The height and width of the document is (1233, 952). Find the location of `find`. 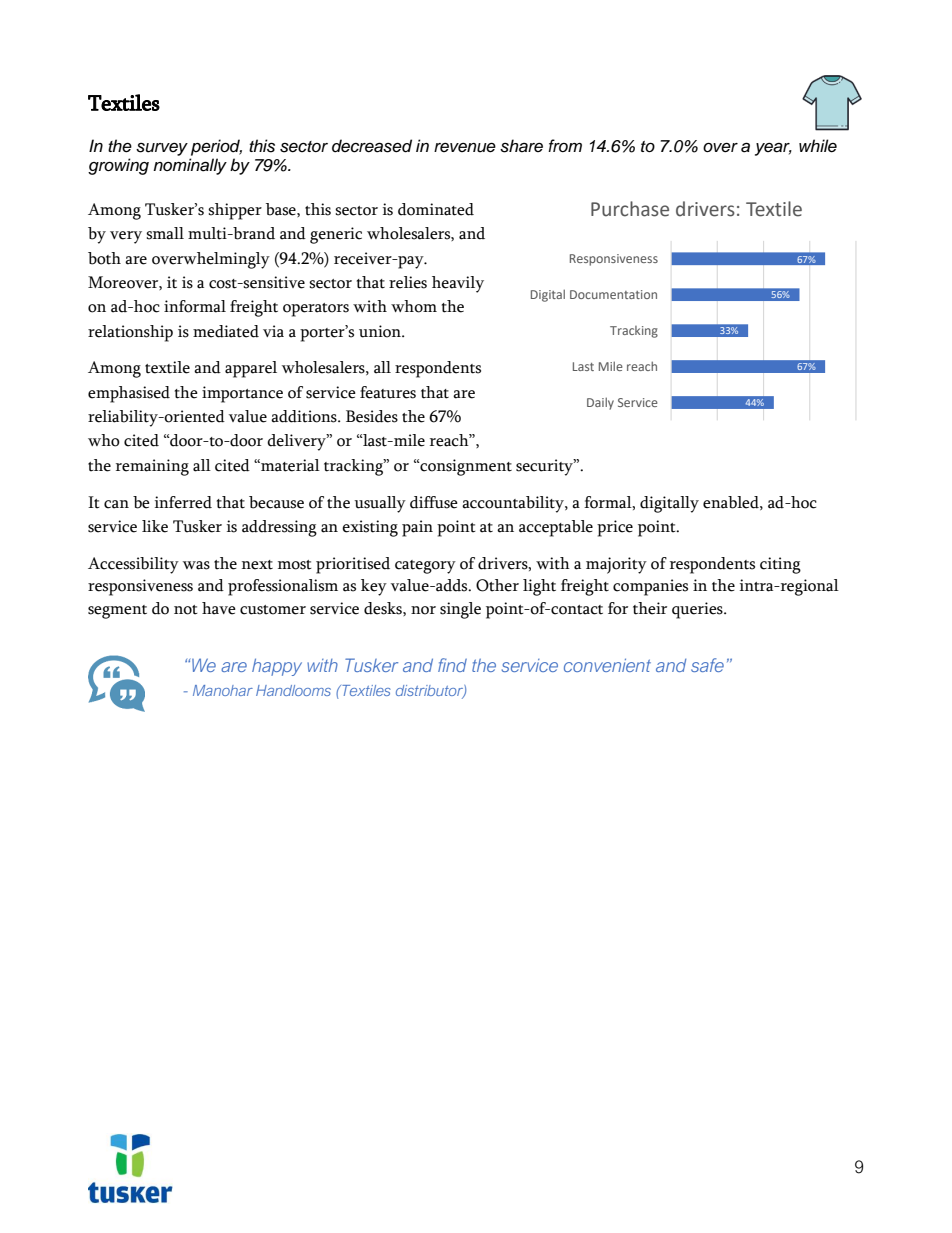

find is located at coordinates (452, 665).
